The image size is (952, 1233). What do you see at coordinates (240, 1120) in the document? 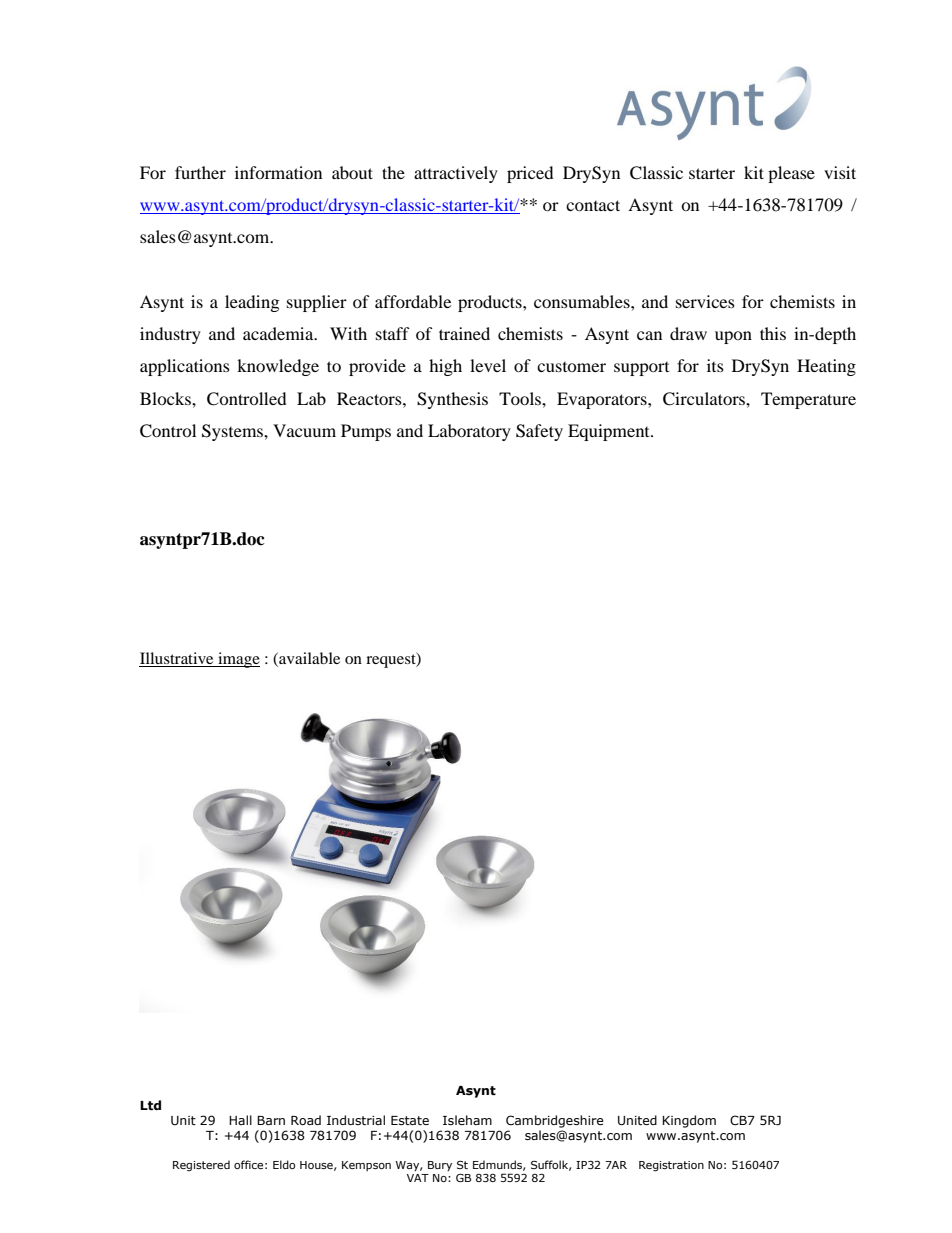
I see `Hall` at bounding box center [240, 1120].
